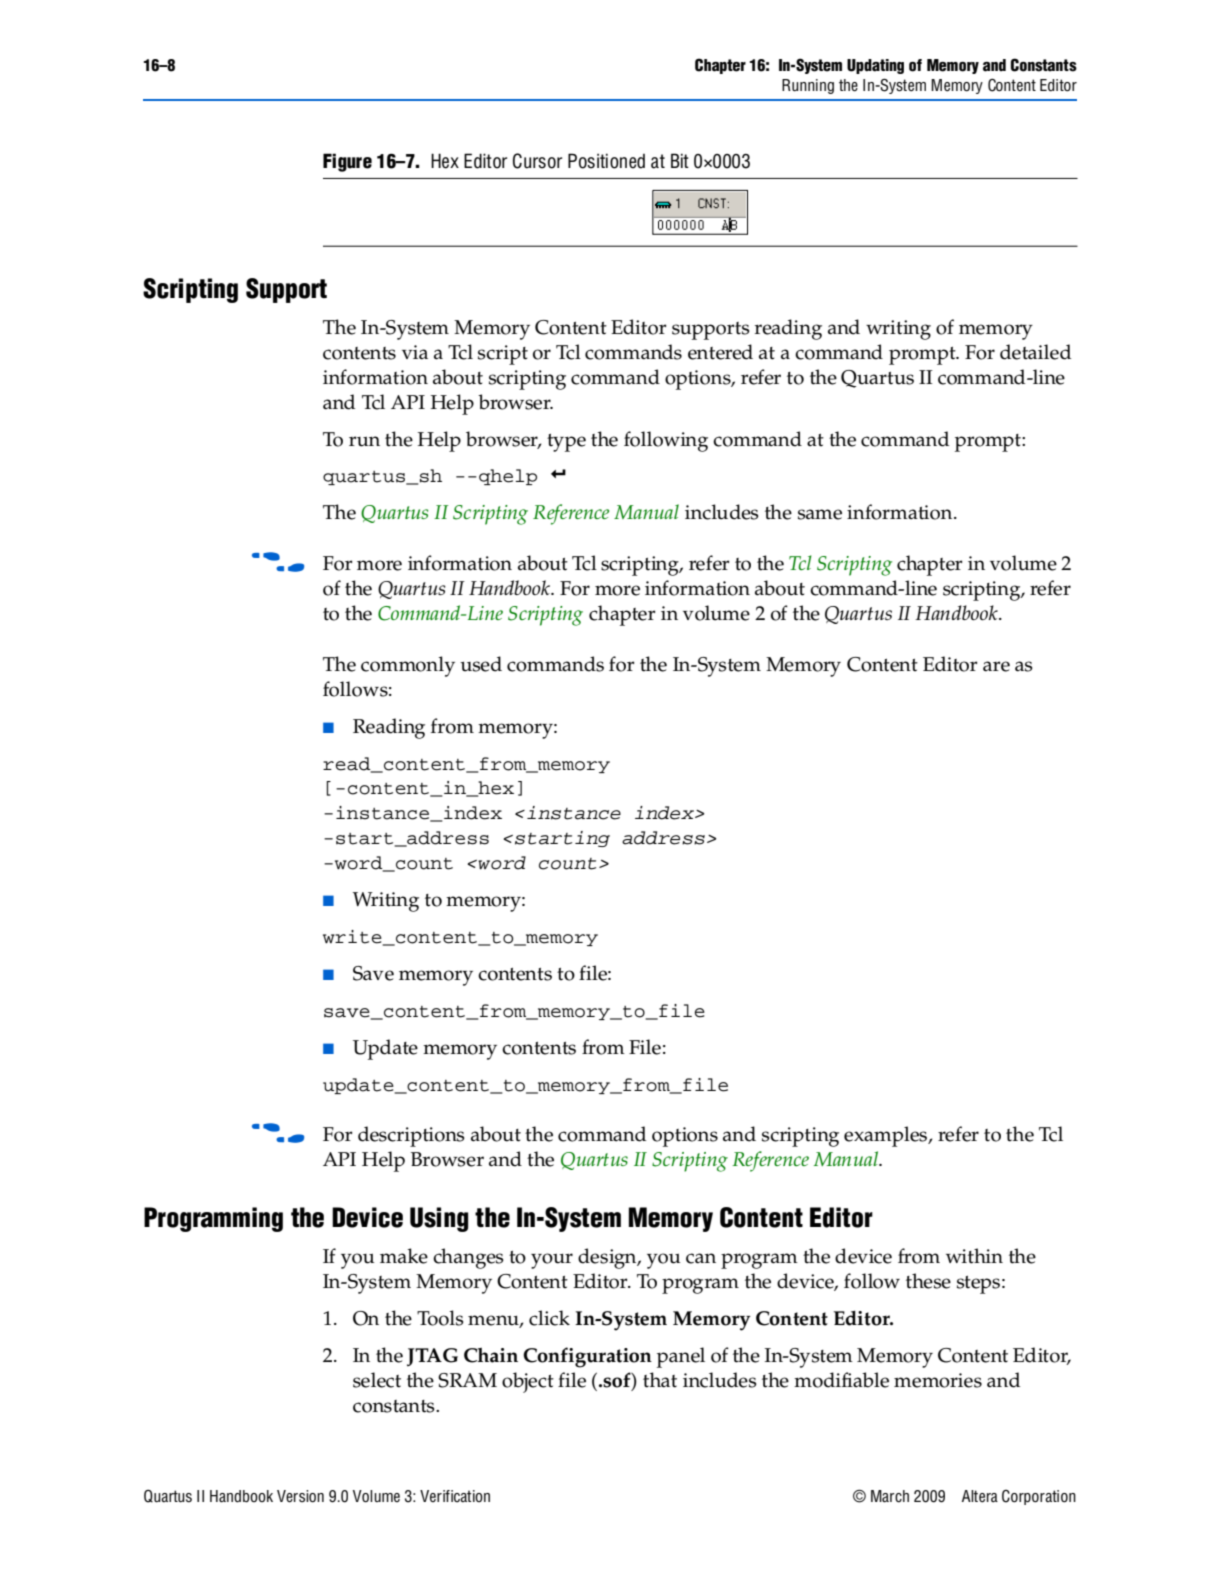 Image resolution: width=1220 pixels, height=1579 pixels. I want to click on Using, so click(439, 1219).
